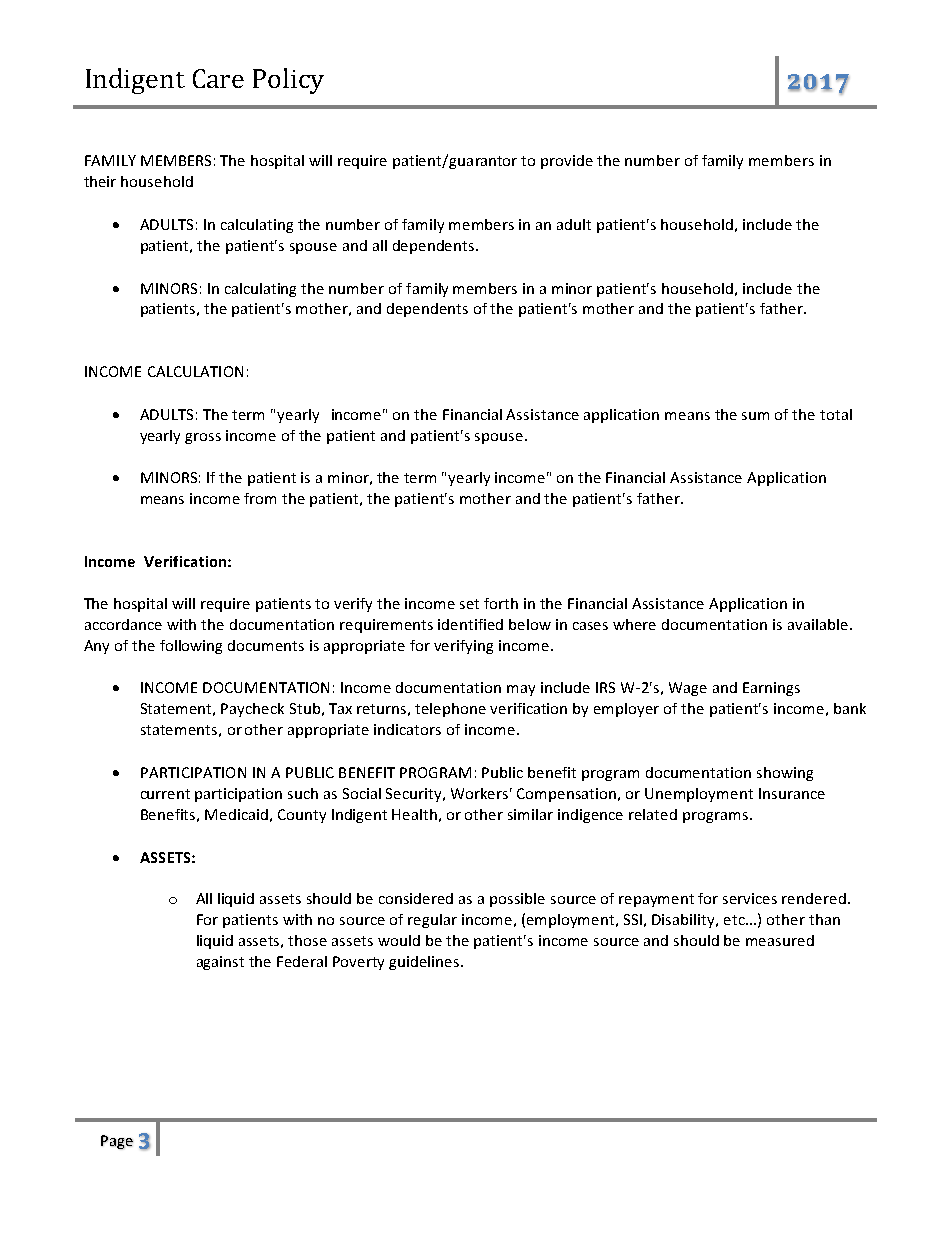 The width and height of the document is (952, 1233). I want to click on Page, so click(117, 1142).
